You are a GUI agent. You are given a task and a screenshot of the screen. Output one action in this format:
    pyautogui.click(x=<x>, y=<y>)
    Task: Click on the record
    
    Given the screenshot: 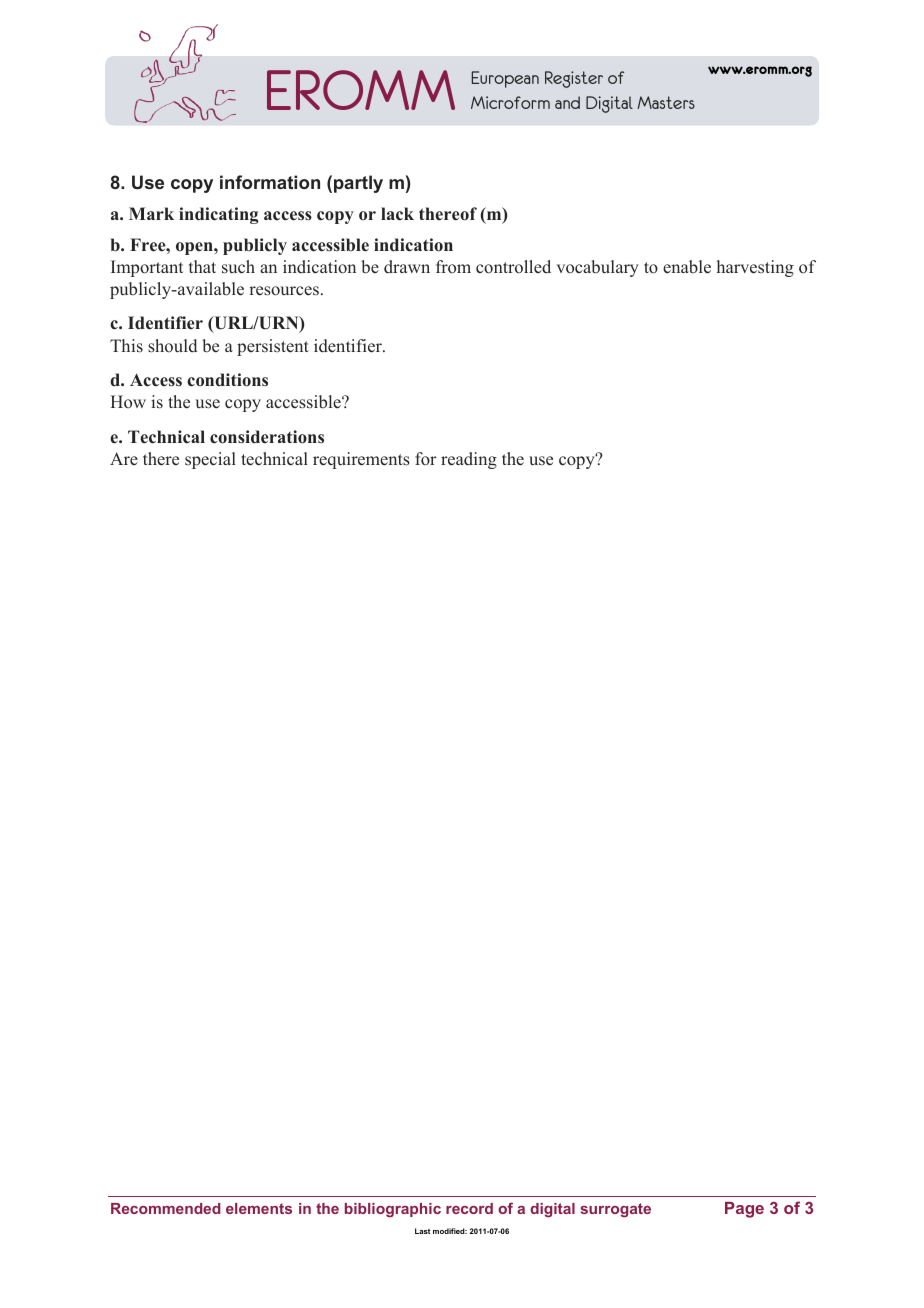 What is the action you would take?
    pyautogui.click(x=469, y=1208)
